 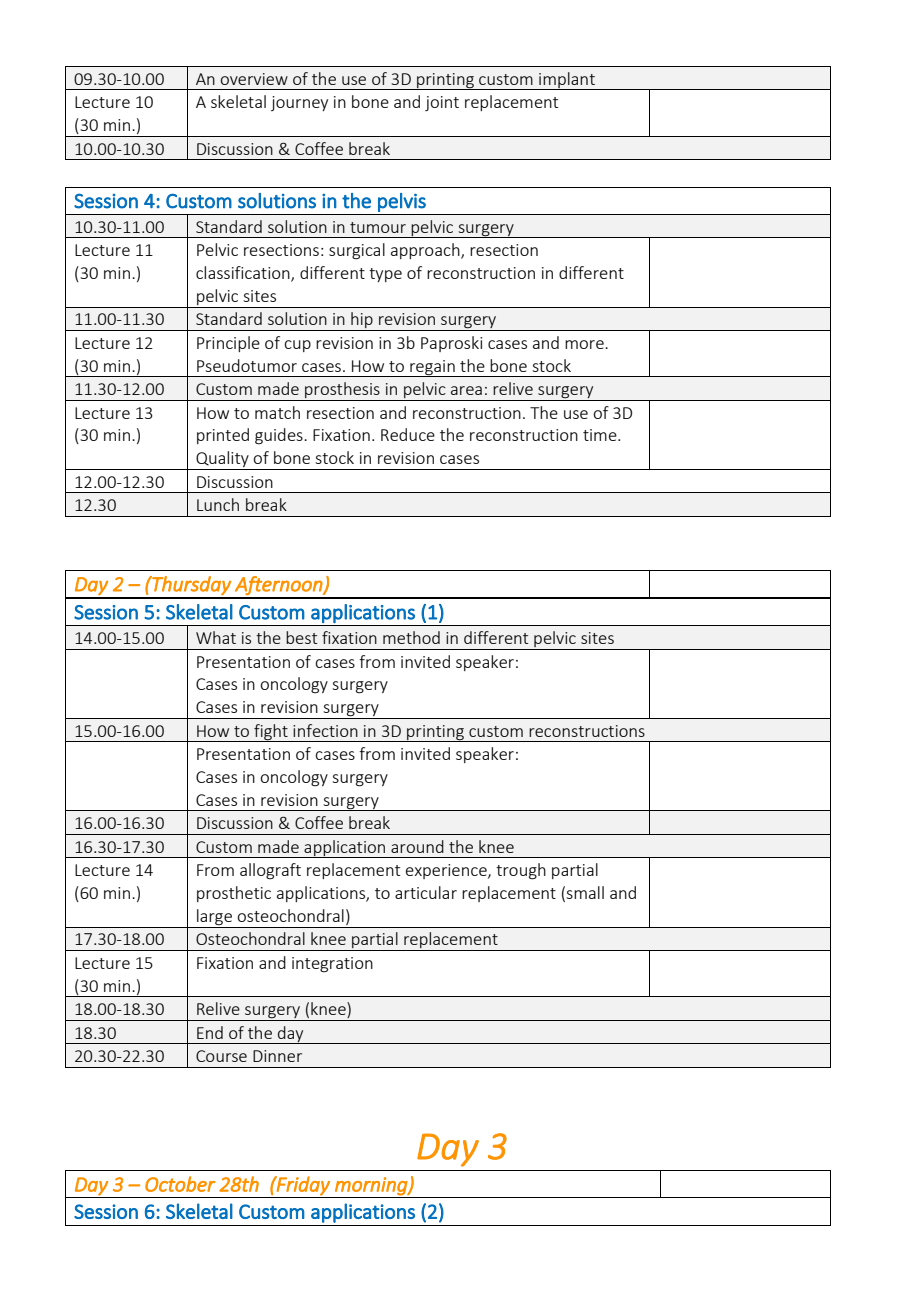 I want to click on morning, so click(x=372, y=1186).
